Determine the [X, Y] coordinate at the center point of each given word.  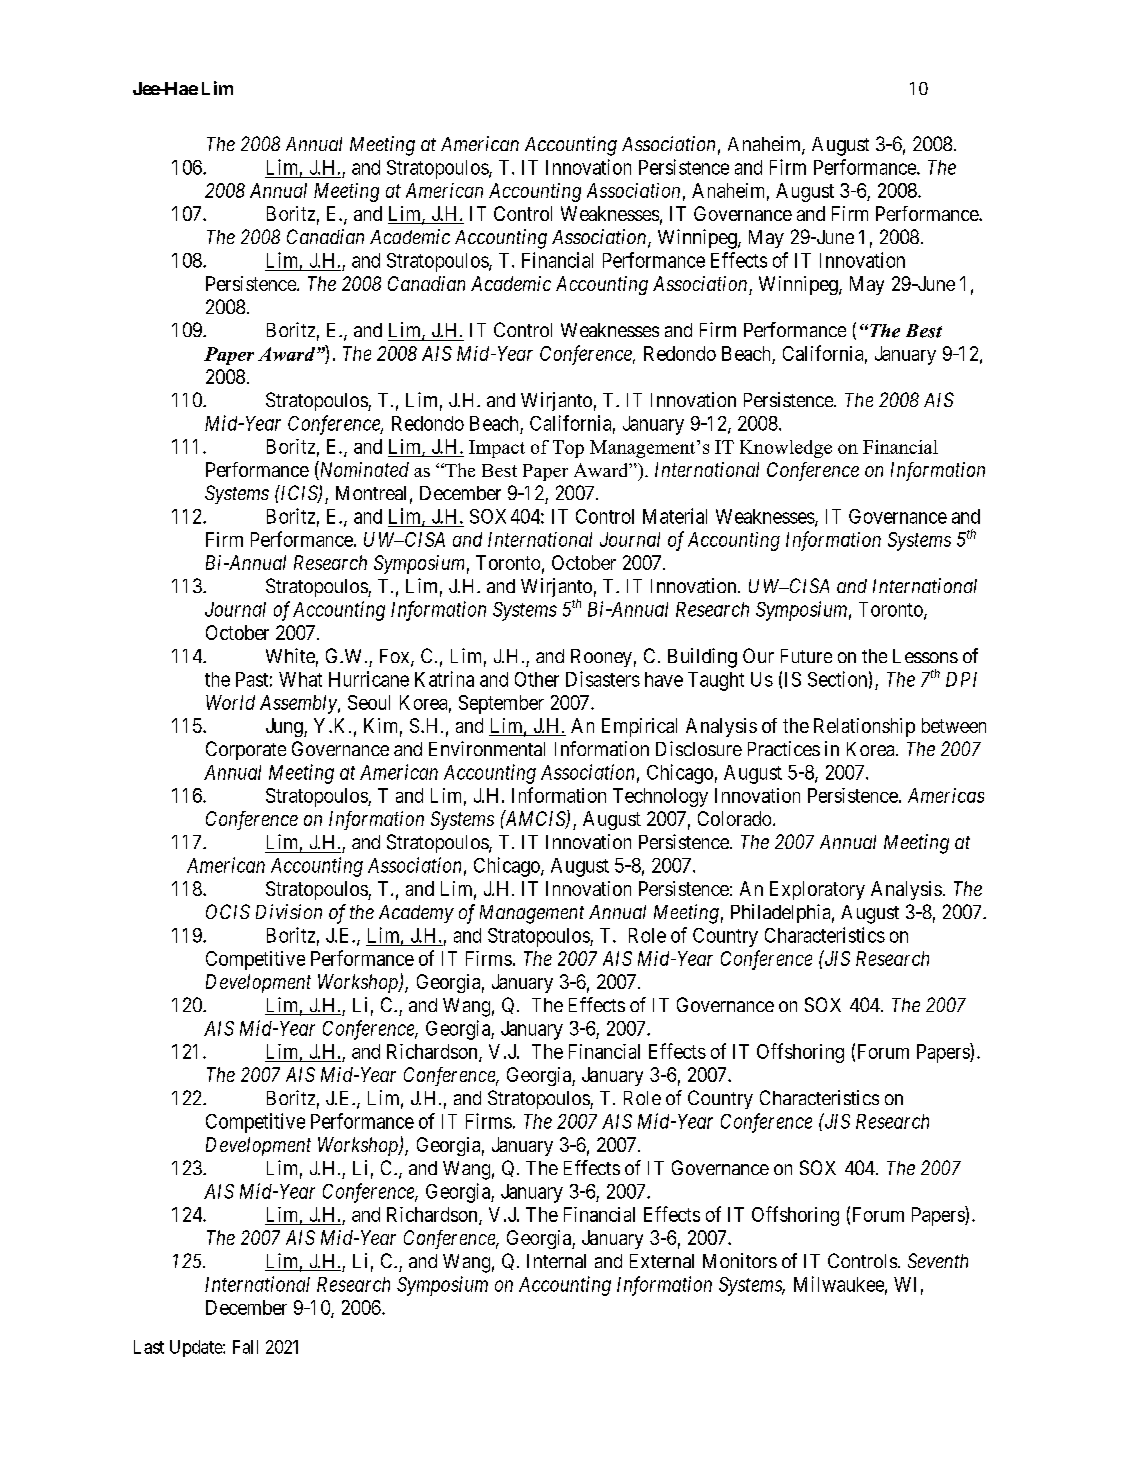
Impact [497, 449]
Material [675, 516]
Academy [416, 914]
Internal [556, 1261]
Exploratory [817, 890]
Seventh [938, 1260]
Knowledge [786, 449]
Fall [245, 1347]
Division [289, 911]
